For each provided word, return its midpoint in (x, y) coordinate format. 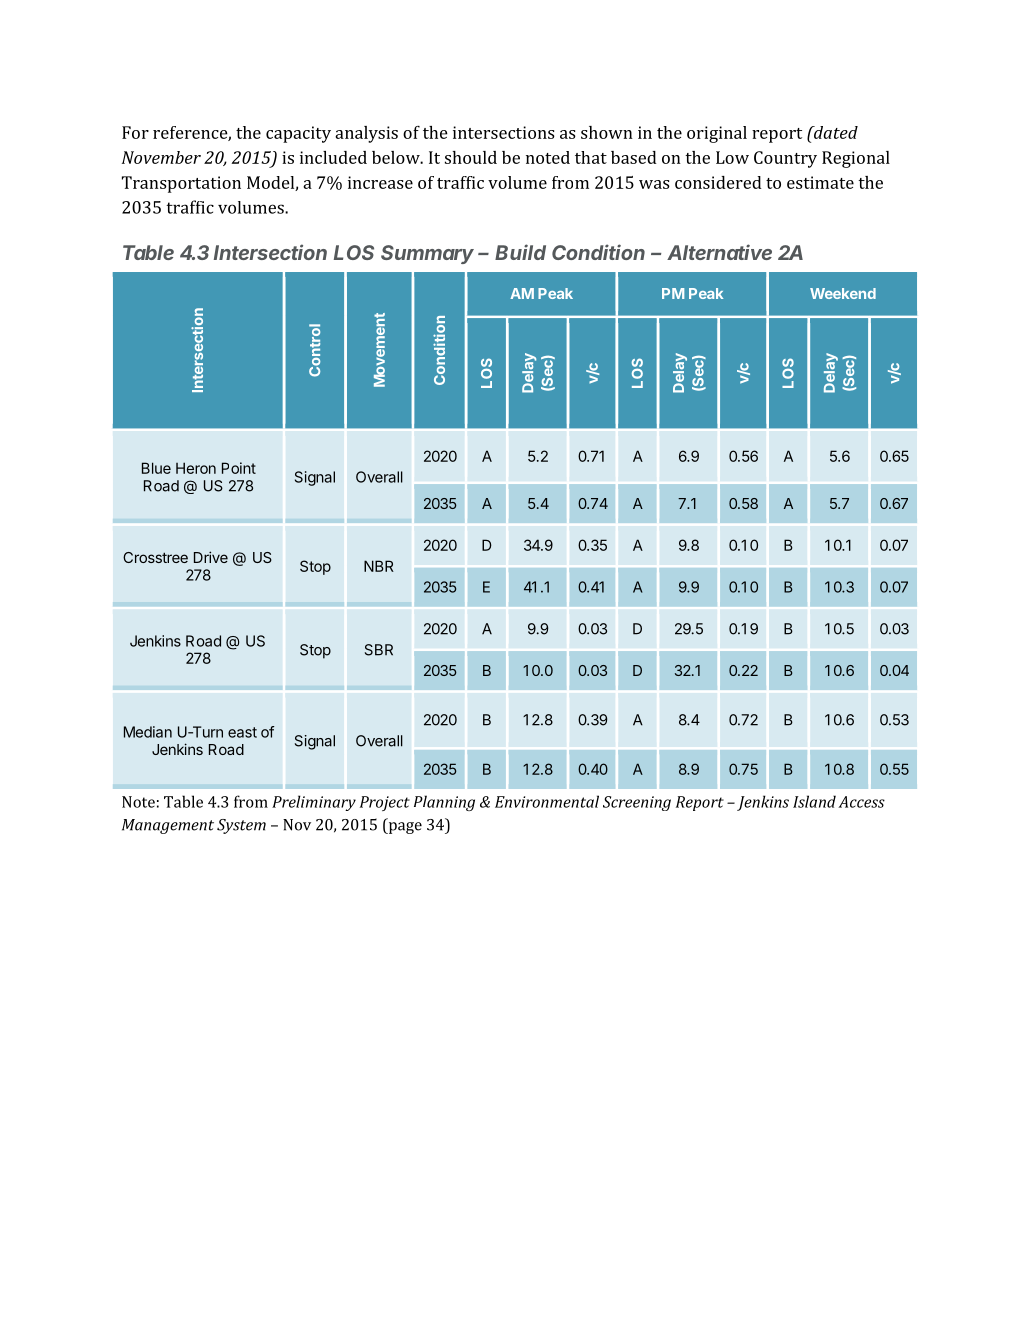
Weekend (843, 293)
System (241, 826)
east (242, 732)
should (471, 157)
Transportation (181, 184)
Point (239, 468)
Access (861, 802)
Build (520, 252)
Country (785, 159)
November (161, 157)
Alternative (719, 252)
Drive (211, 557)
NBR (379, 566)
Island (814, 801)
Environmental (547, 801)
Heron (196, 468)
